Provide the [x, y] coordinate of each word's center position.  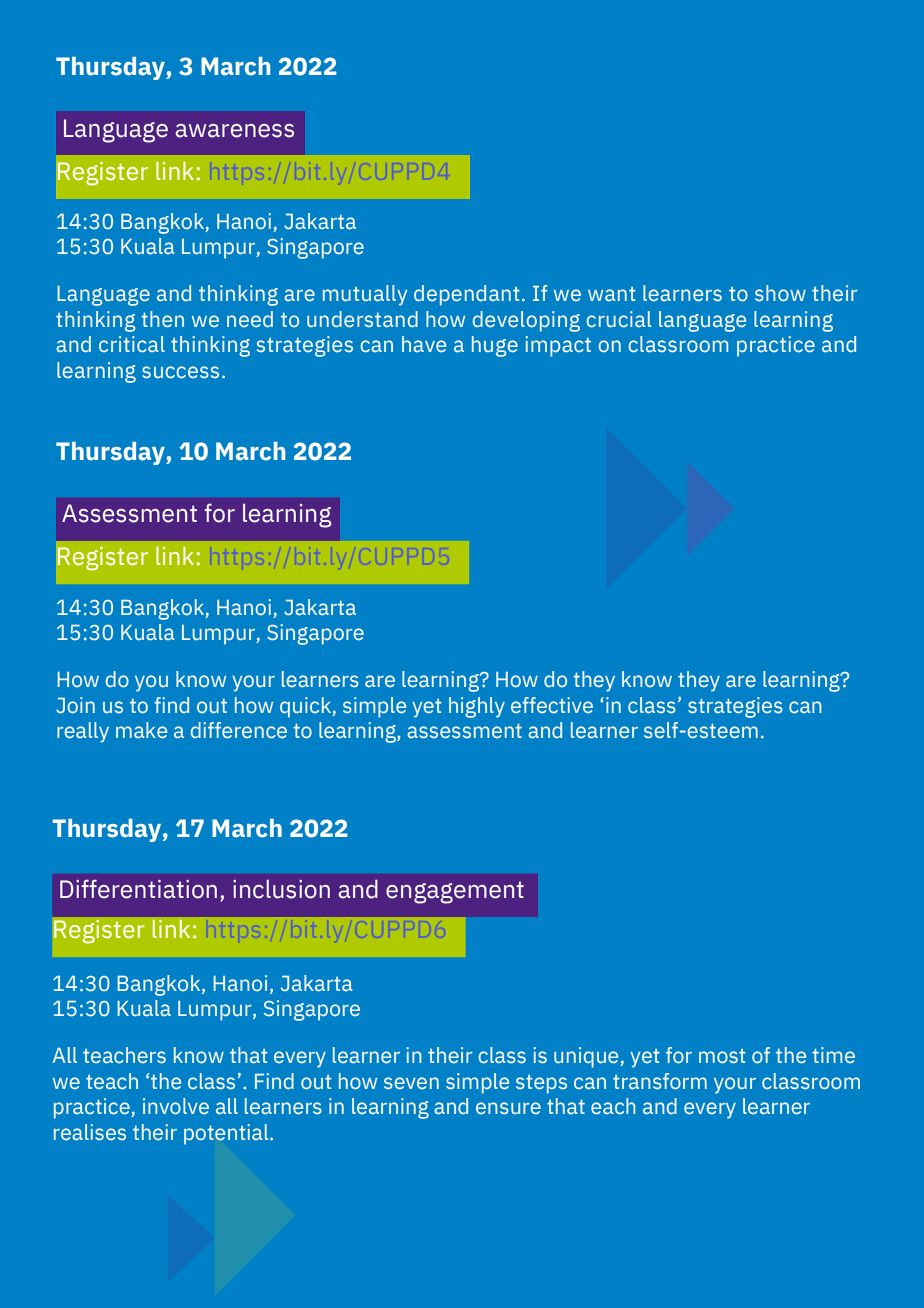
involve [176, 1106]
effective [552, 705]
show [780, 293]
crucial [618, 319]
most [722, 1056]
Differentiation [138, 889]
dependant [467, 295]
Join [75, 705]
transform [660, 1081]
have [424, 344]
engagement [455, 892]
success [180, 372]
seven [411, 1083]
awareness [234, 131]
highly [477, 707]
